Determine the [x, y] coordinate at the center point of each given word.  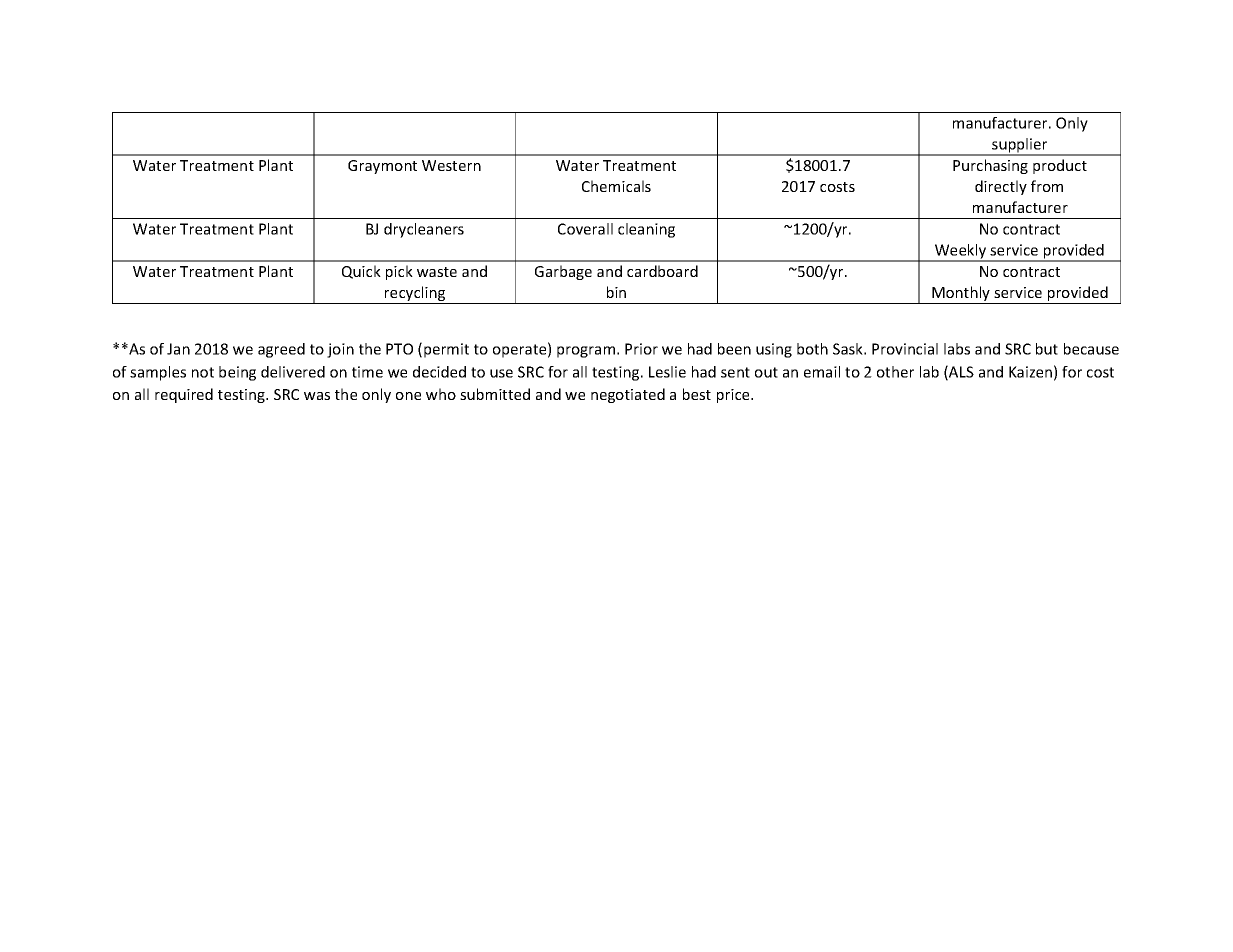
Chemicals [616, 186]
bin [616, 292]
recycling [415, 295]
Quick [361, 272]
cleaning [646, 230]
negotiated [628, 395]
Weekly [961, 252]
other [895, 372]
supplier [1020, 146]
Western [451, 165]
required [184, 395]
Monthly [961, 295]
